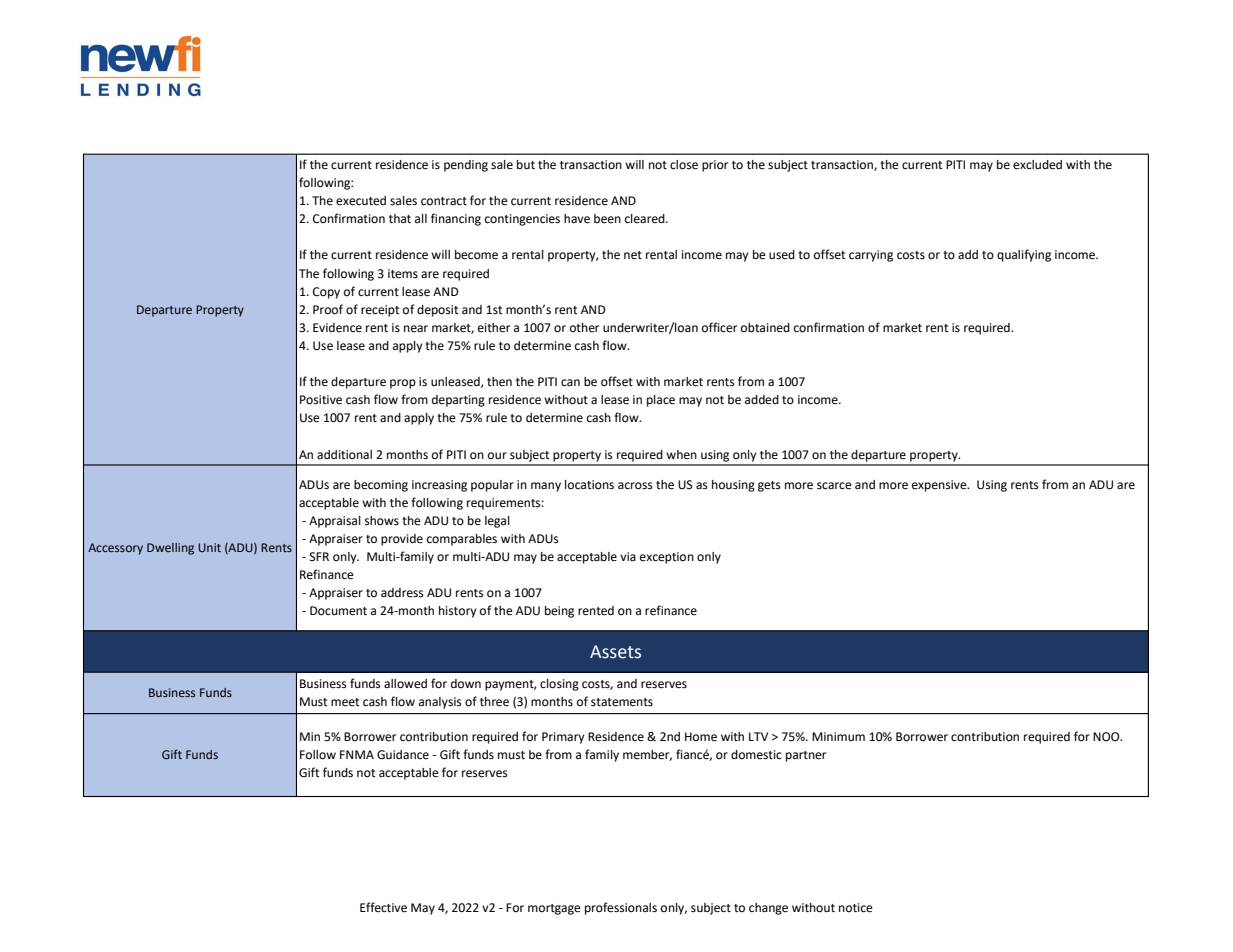 This screenshot has height=952, width=1233. Describe the element at coordinates (621, 908) in the screenshot. I see `professionals` at that location.
